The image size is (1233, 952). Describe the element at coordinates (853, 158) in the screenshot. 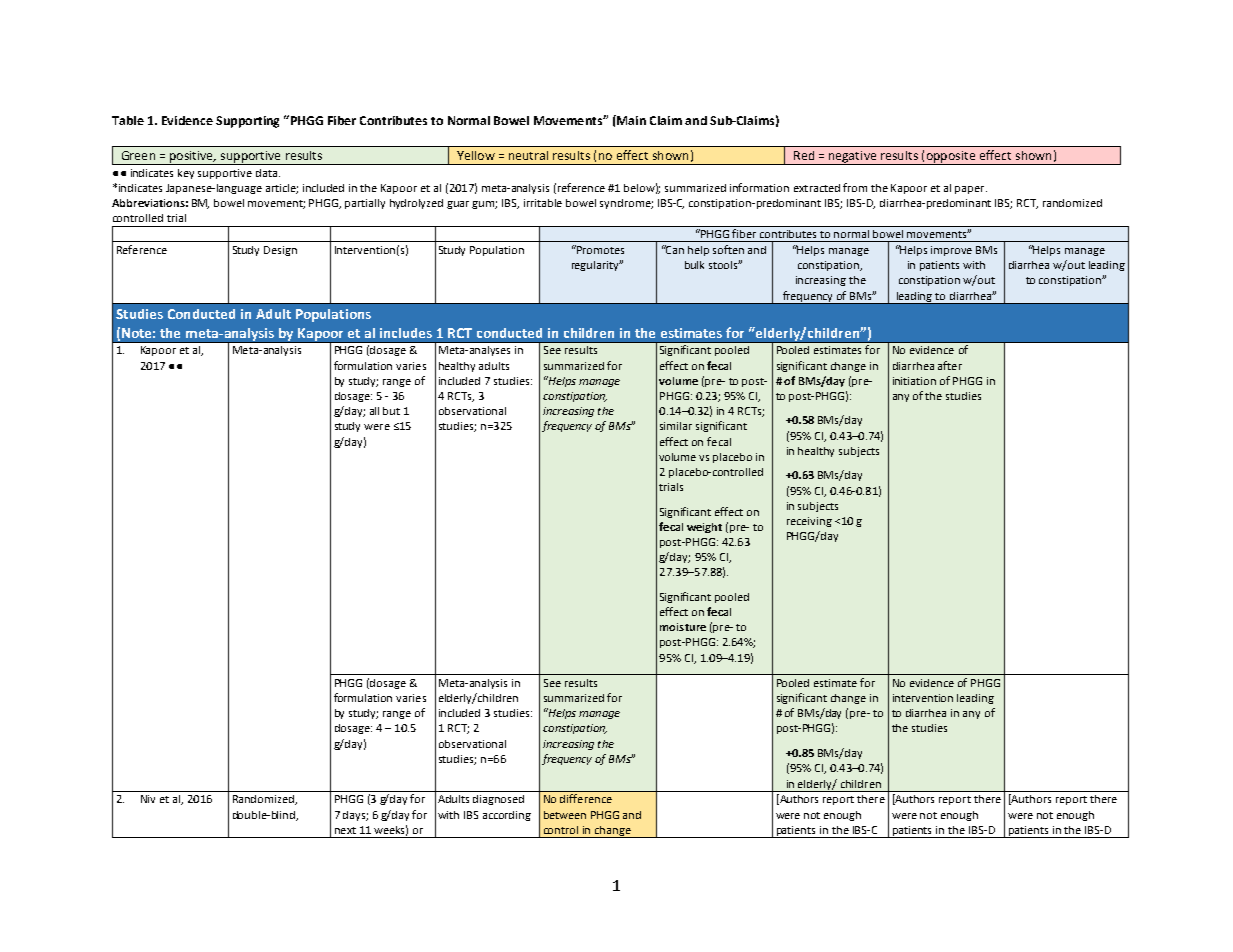

I see `negative` at that location.
